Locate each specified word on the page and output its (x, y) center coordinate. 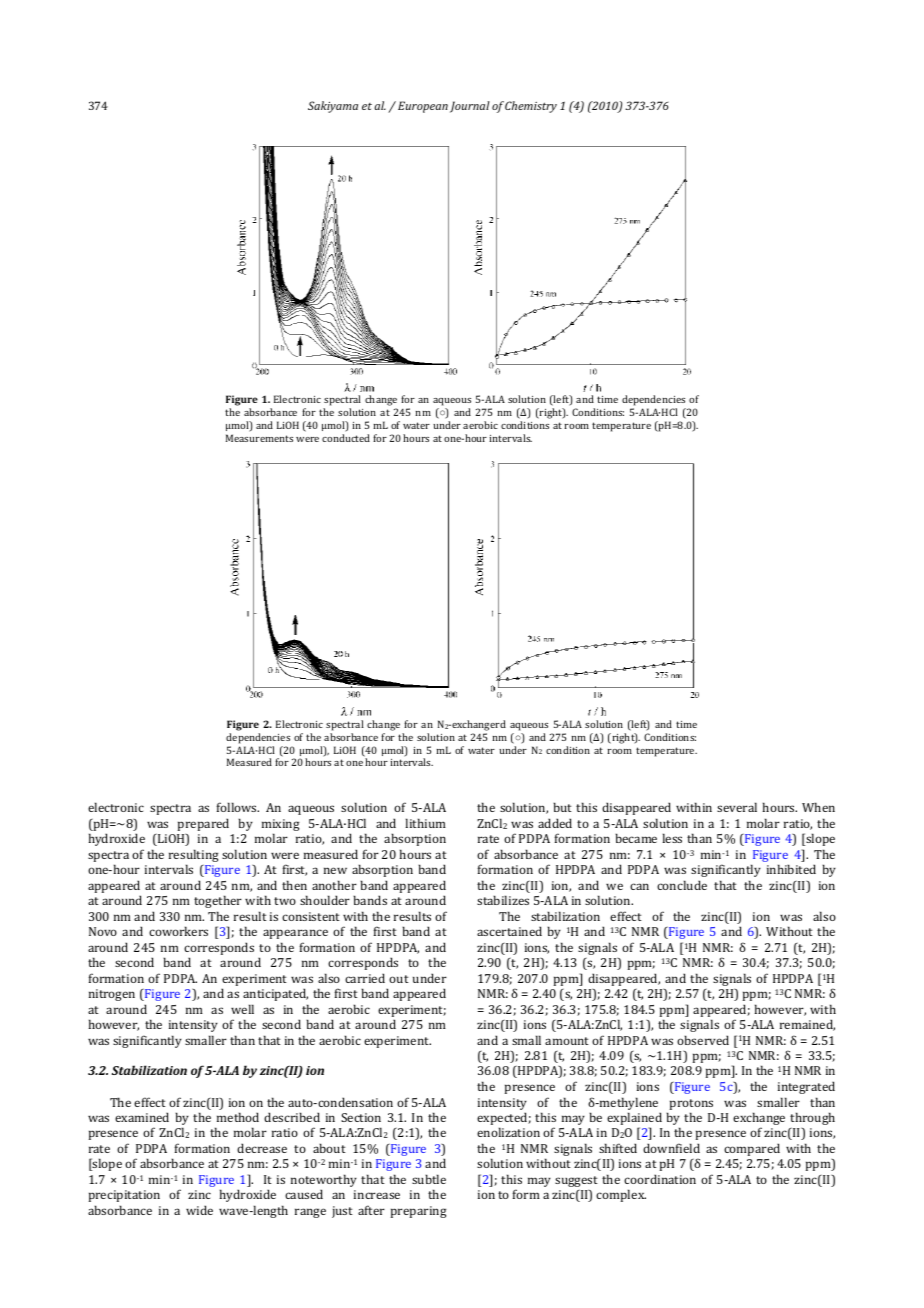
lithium (425, 823)
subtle (429, 1179)
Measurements (259, 438)
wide (199, 1210)
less (672, 838)
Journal (470, 107)
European (423, 107)
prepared (203, 824)
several (737, 807)
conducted (346, 438)
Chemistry (531, 107)
